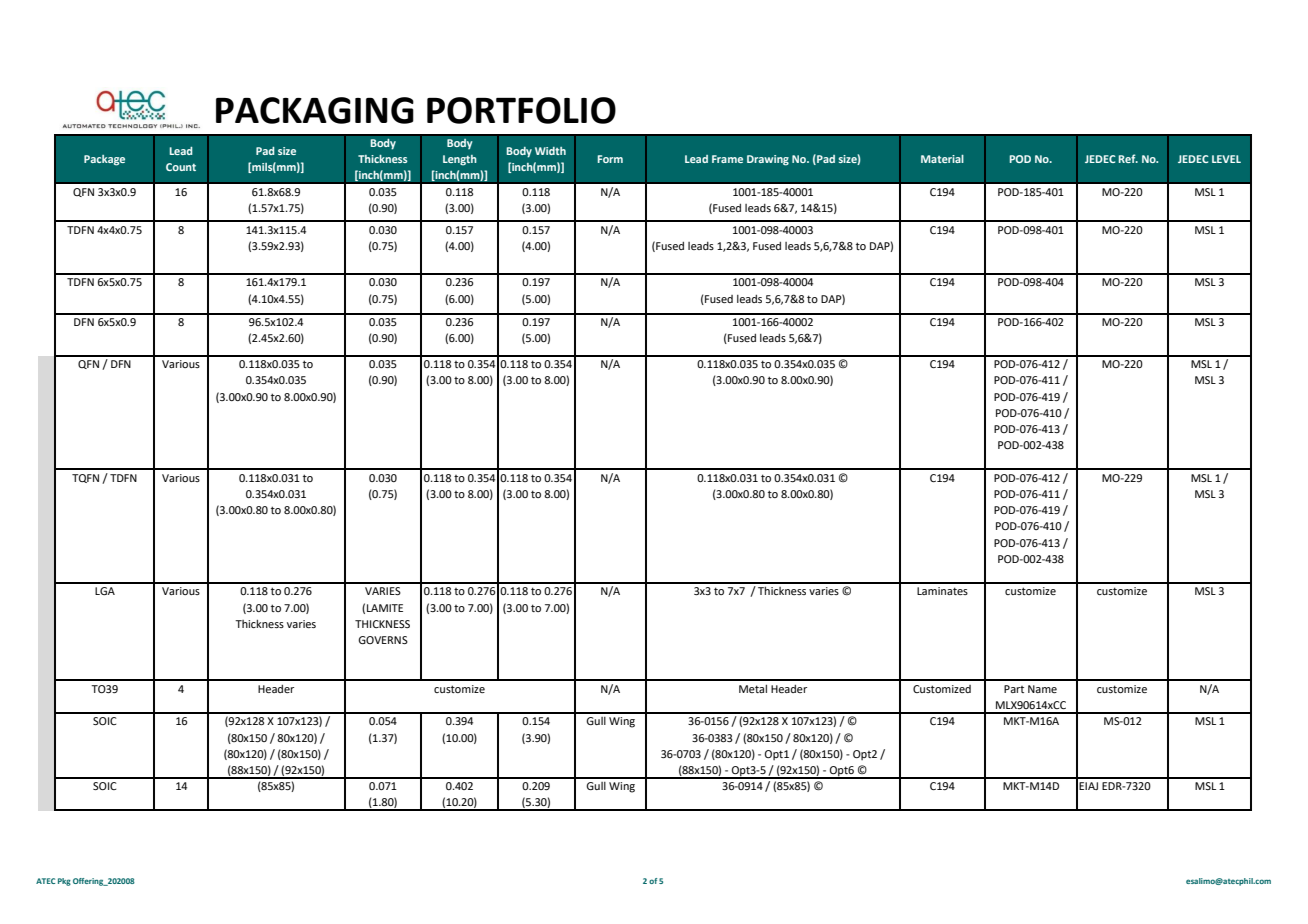 The image size is (1308, 924). What do you see at coordinates (753, 688) in the screenshot?
I see `Metal` at bounding box center [753, 688].
